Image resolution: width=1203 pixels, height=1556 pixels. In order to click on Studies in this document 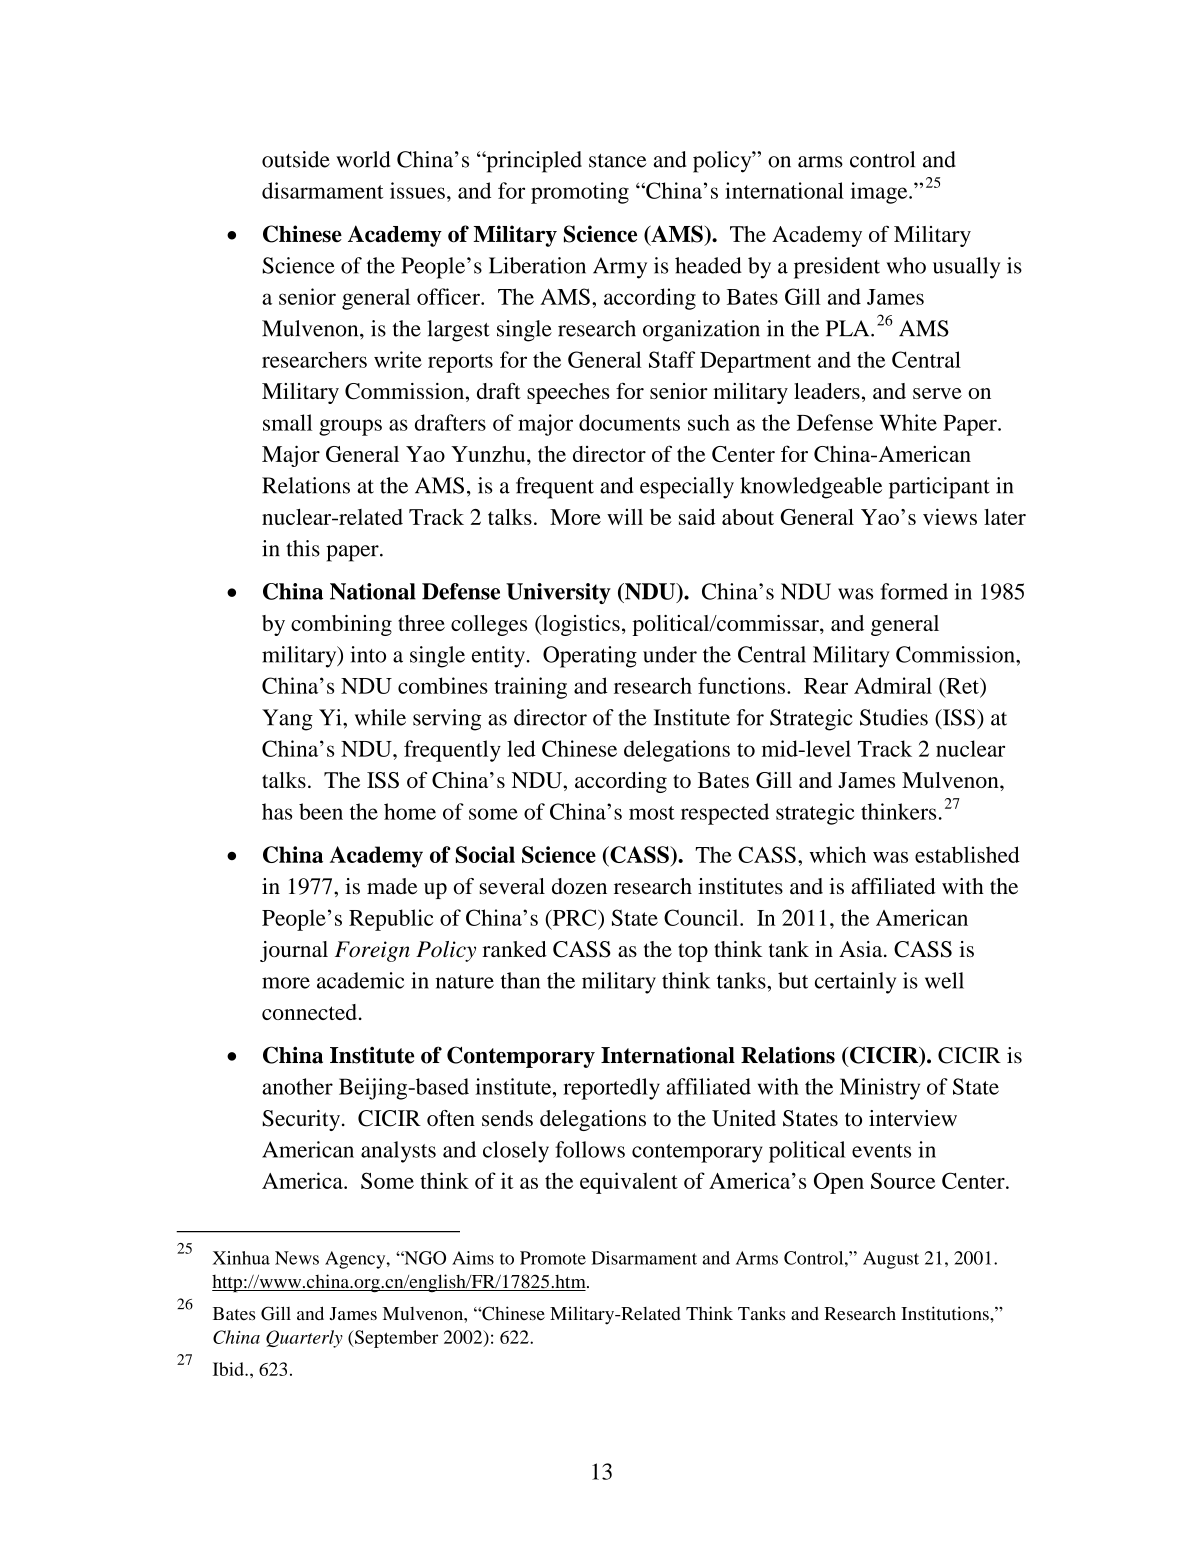, I will do `click(894, 717)`.
